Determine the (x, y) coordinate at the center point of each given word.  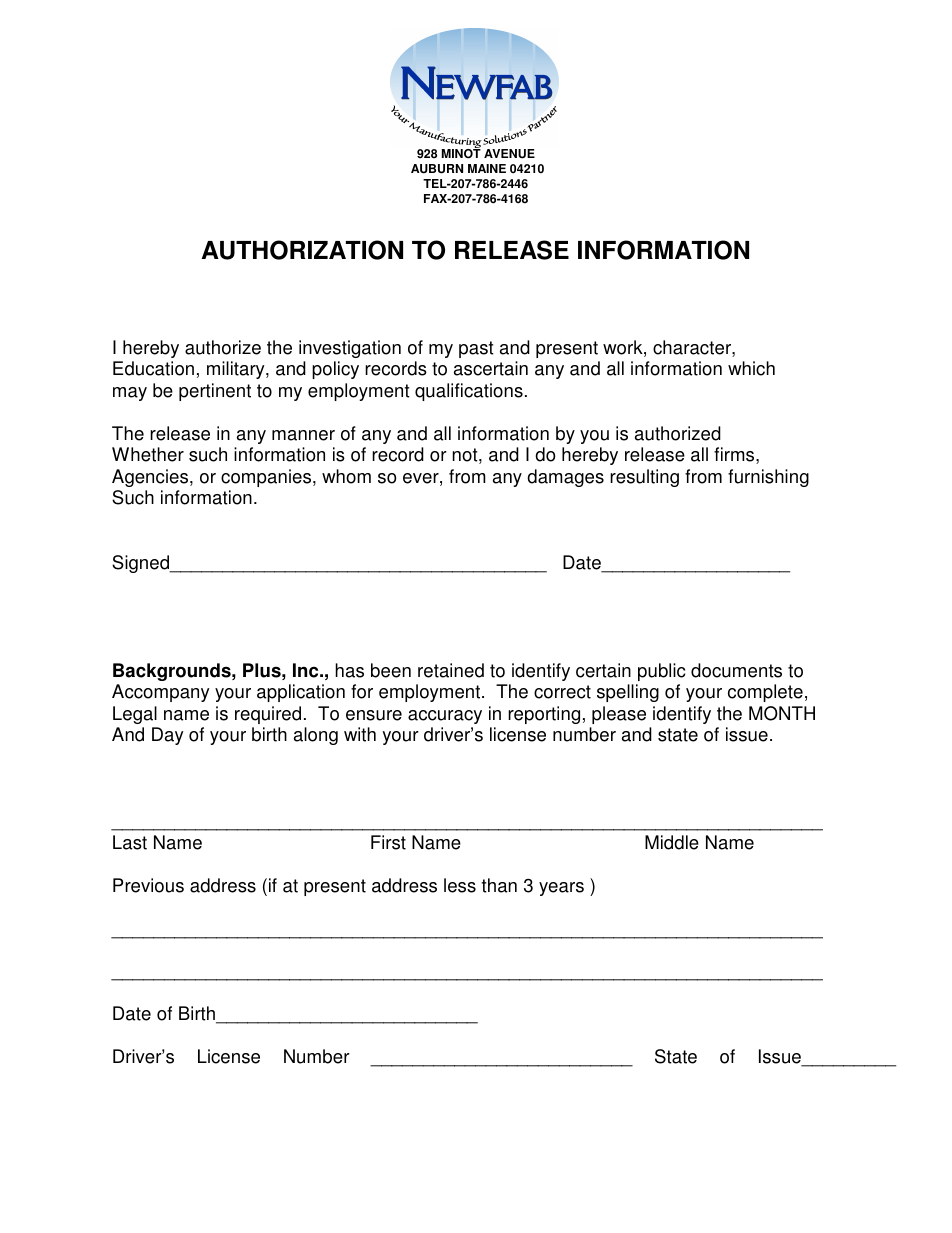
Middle (672, 842)
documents (736, 670)
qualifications (469, 392)
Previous (148, 885)
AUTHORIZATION (302, 250)
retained (451, 670)
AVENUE (509, 154)
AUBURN (437, 169)
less (460, 885)
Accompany (161, 693)
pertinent (215, 392)
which (751, 368)
